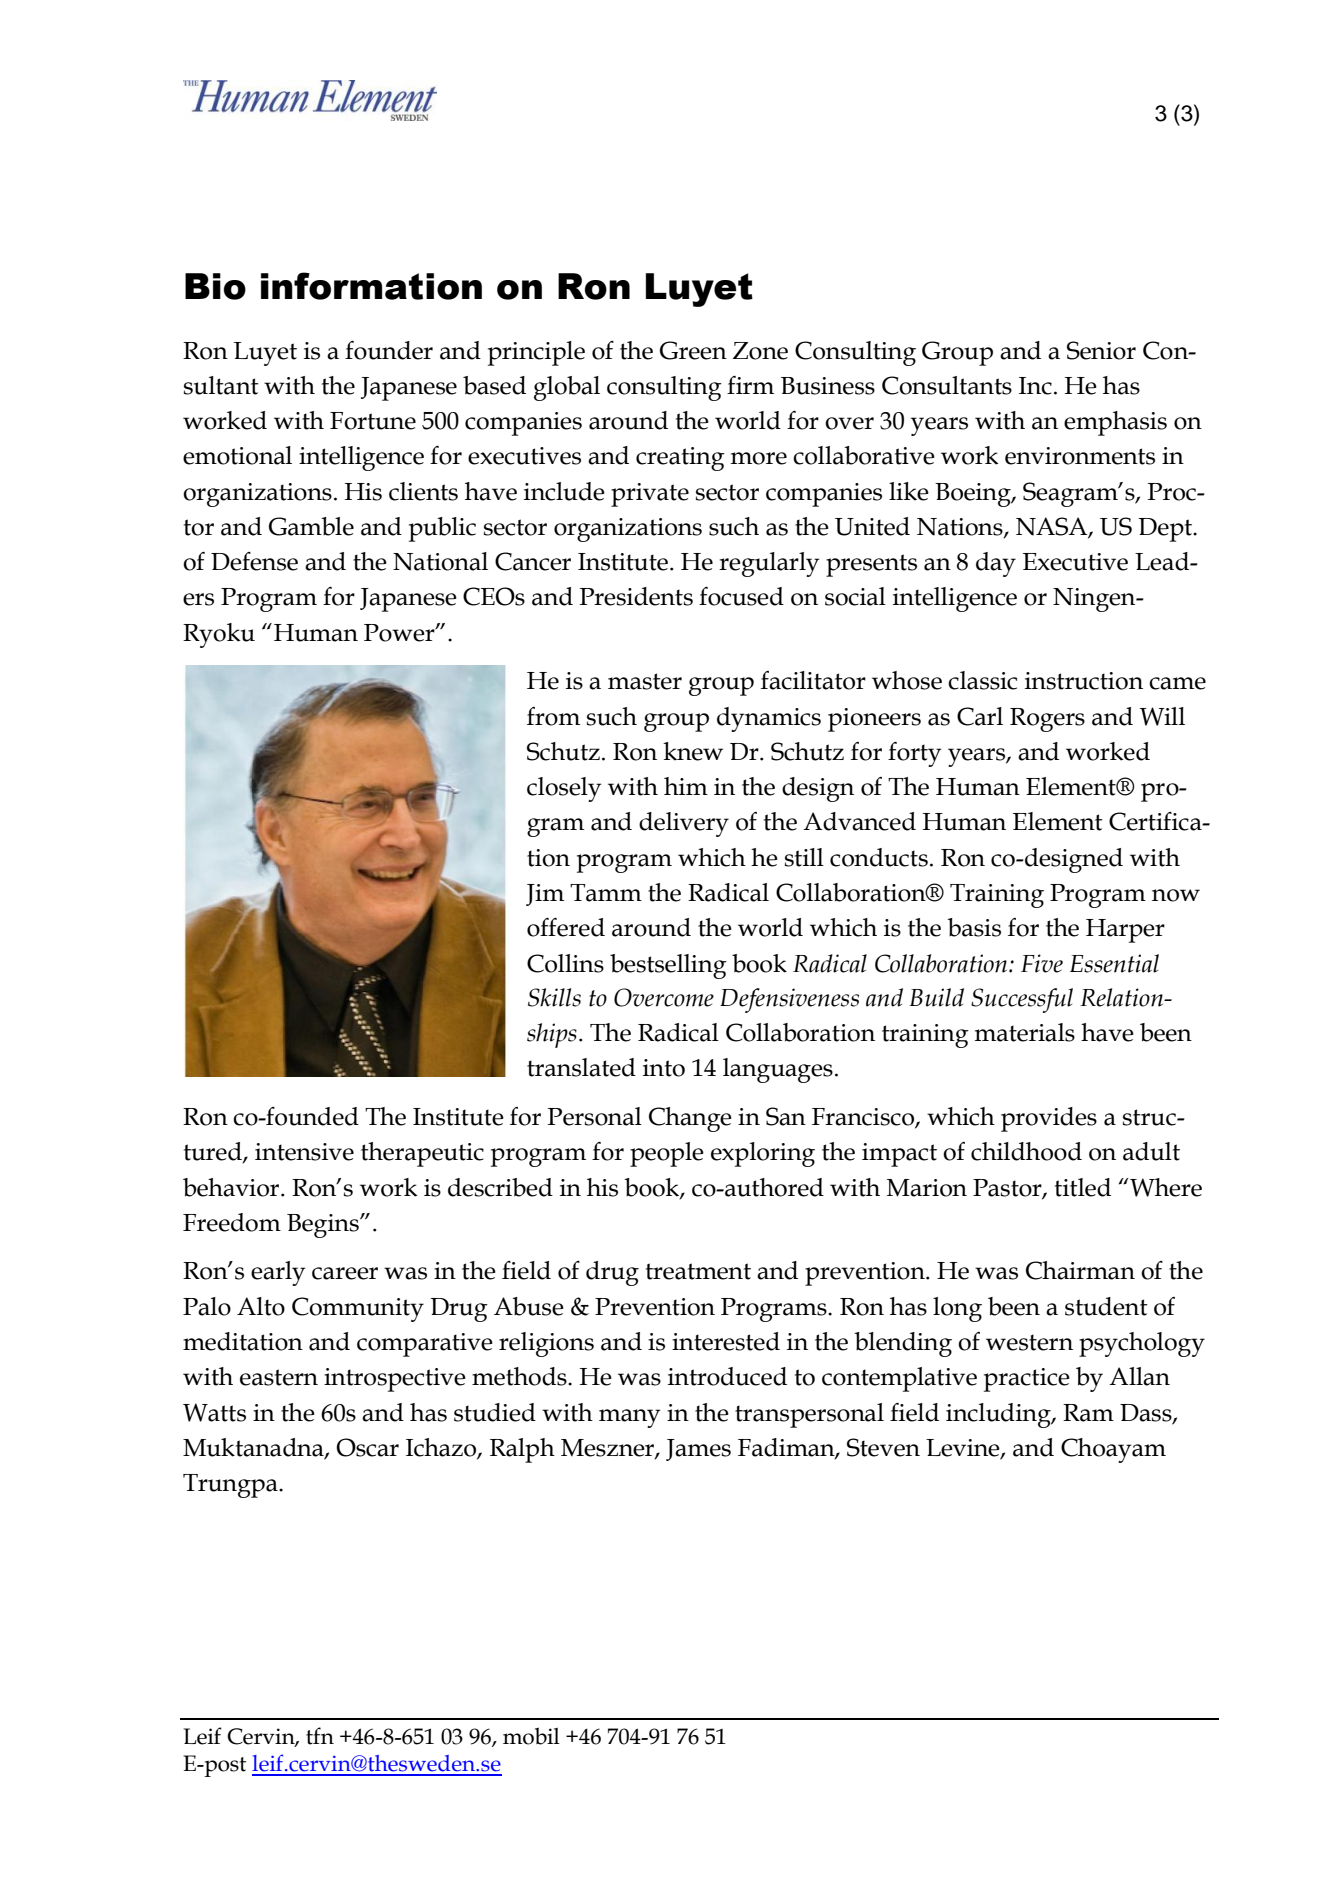  What do you see at coordinates (389, 350) in the screenshot?
I see `founder` at bounding box center [389, 350].
